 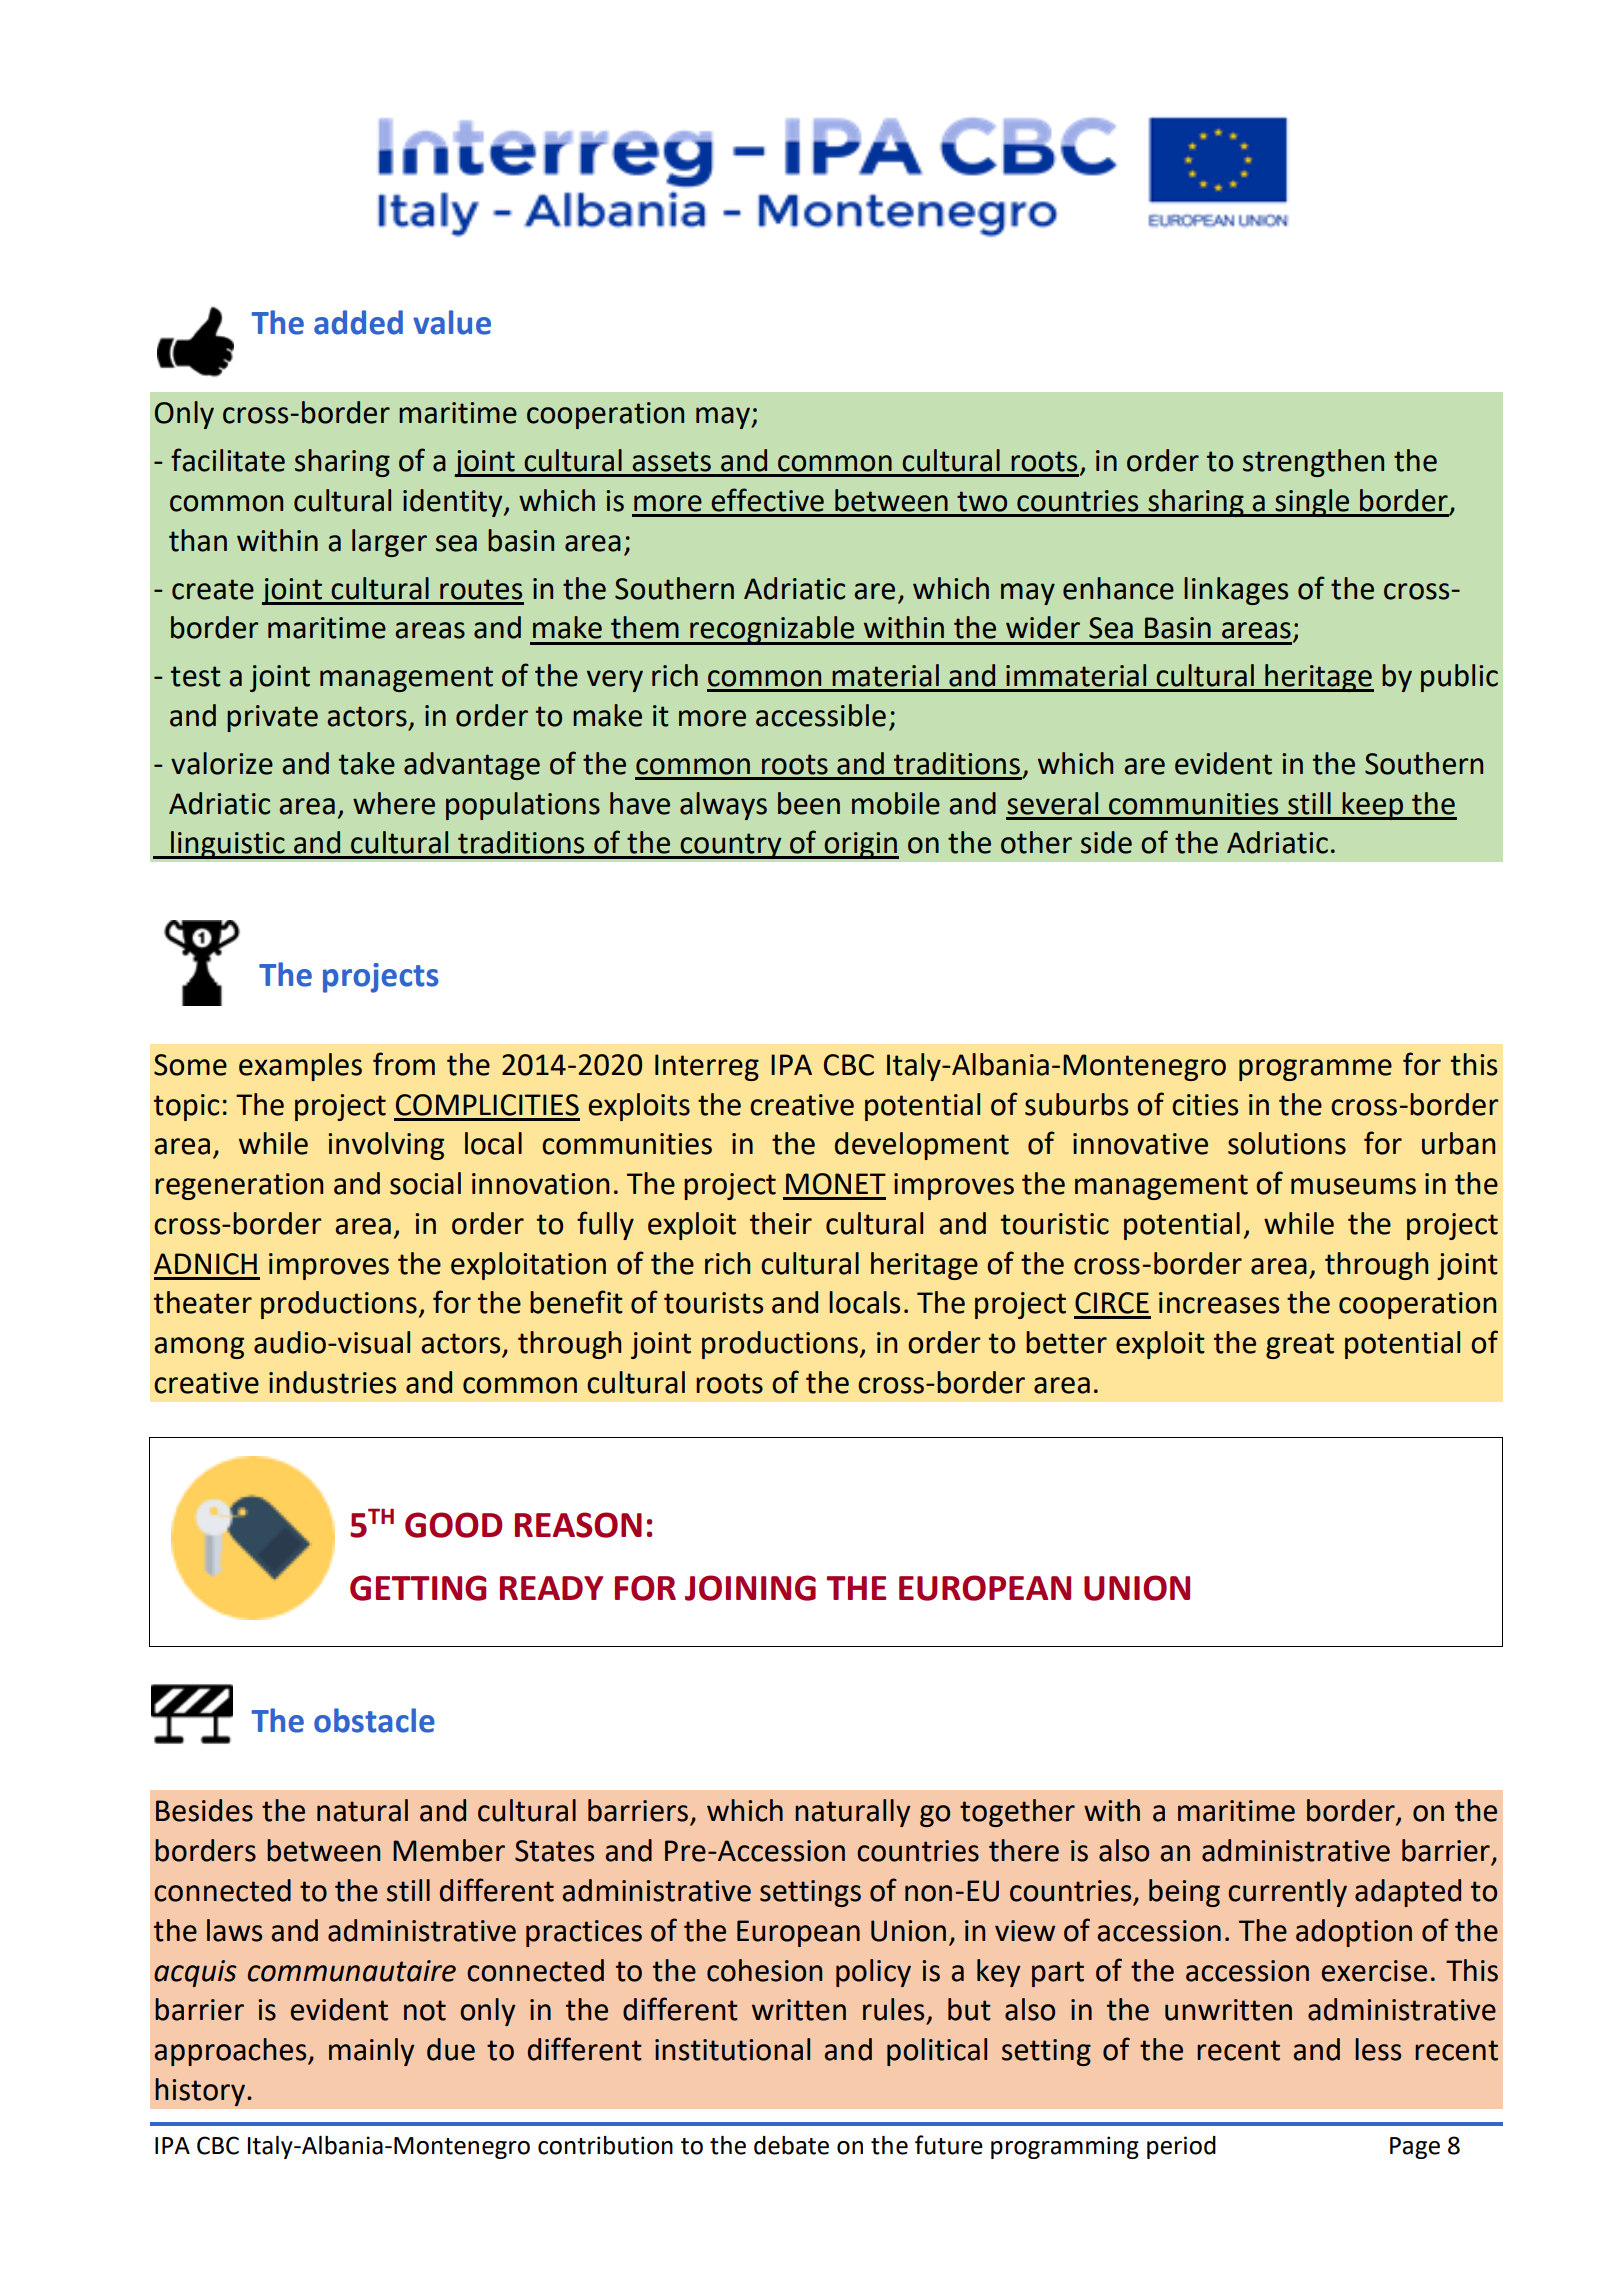 What do you see at coordinates (374, 1720) in the screenshot?
I see `obstacle` at bounding box center [374, 1720].
